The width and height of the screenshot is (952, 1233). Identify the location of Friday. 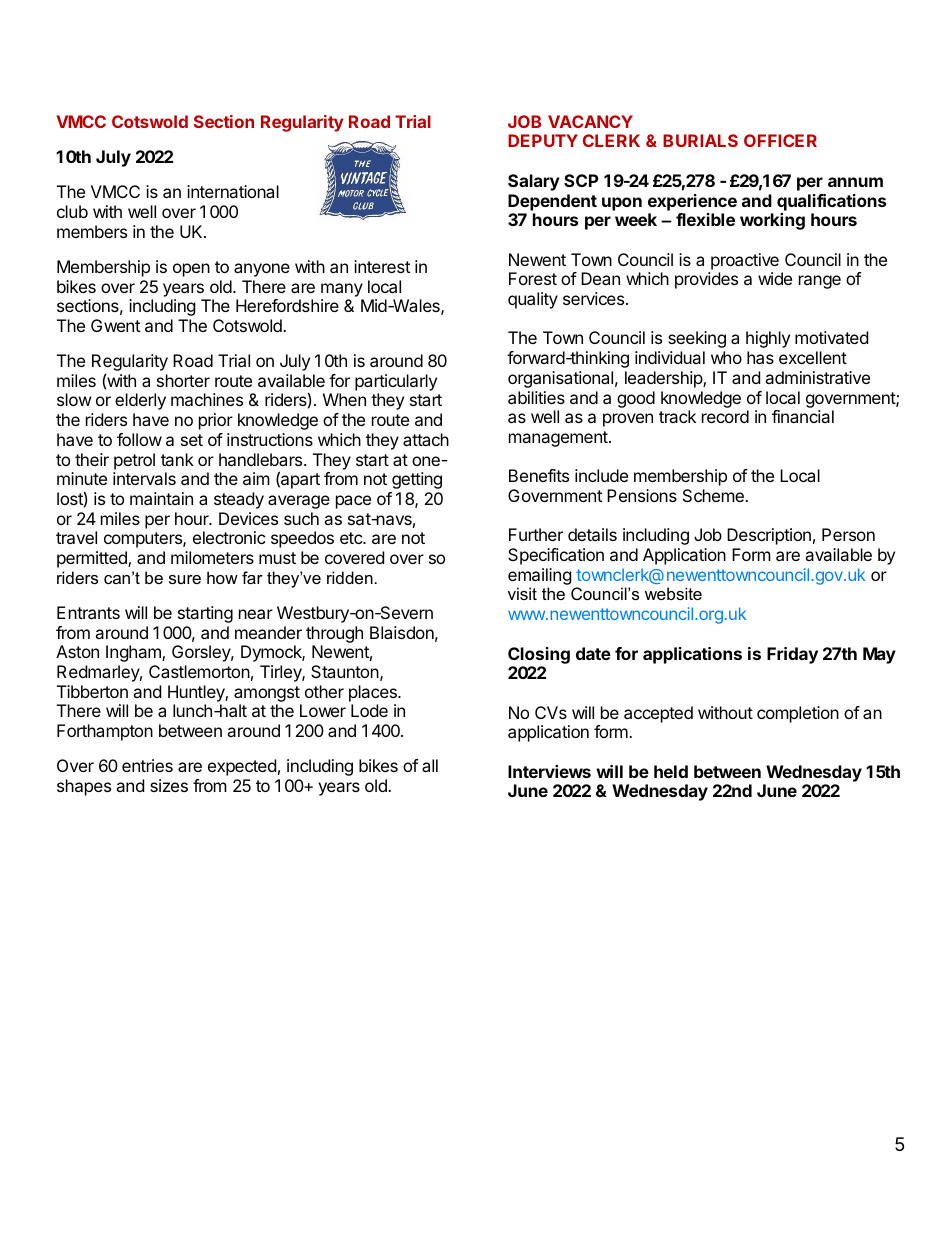
(792, 655).
